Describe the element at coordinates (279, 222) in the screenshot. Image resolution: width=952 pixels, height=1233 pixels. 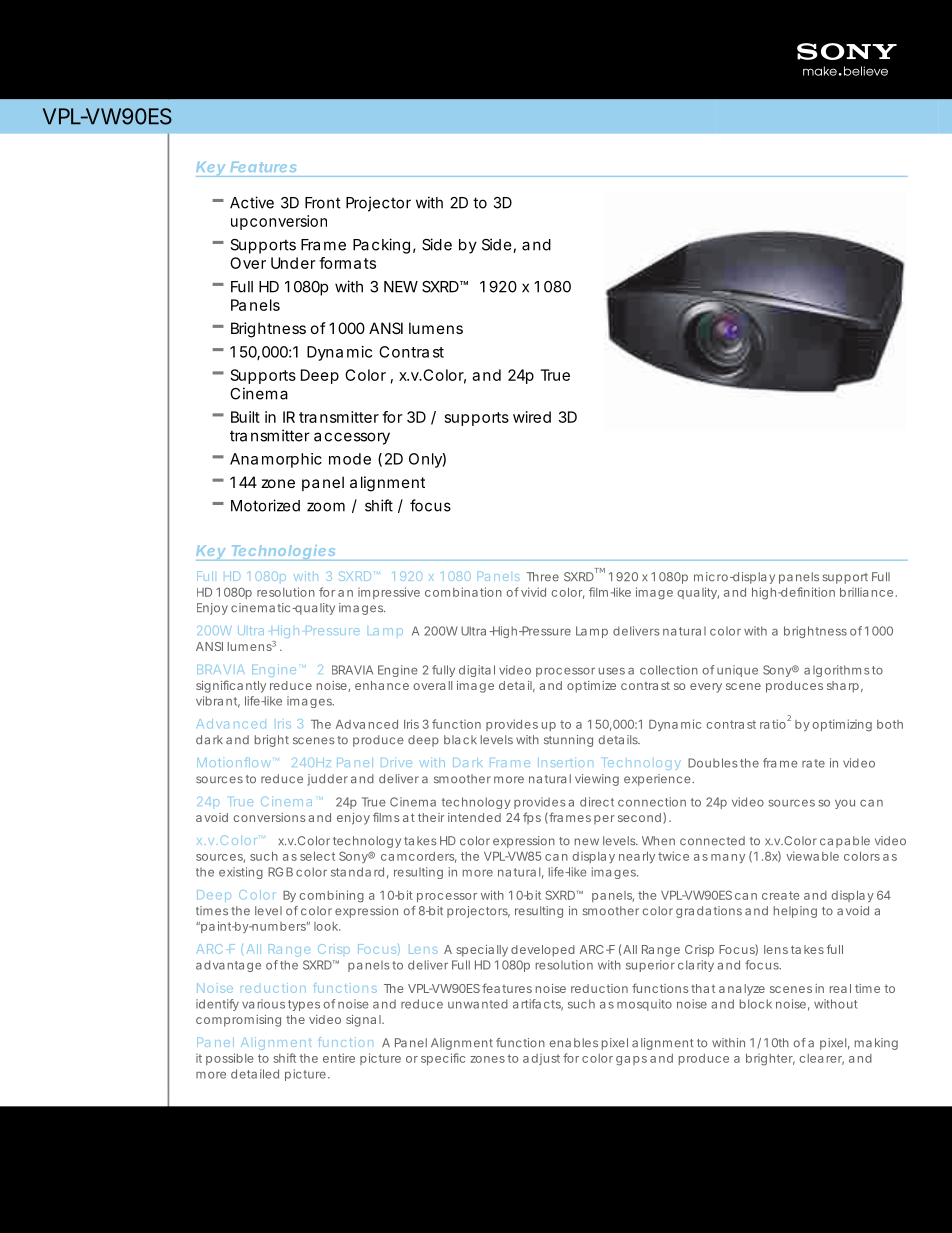
I see `upconversion` at that location.
